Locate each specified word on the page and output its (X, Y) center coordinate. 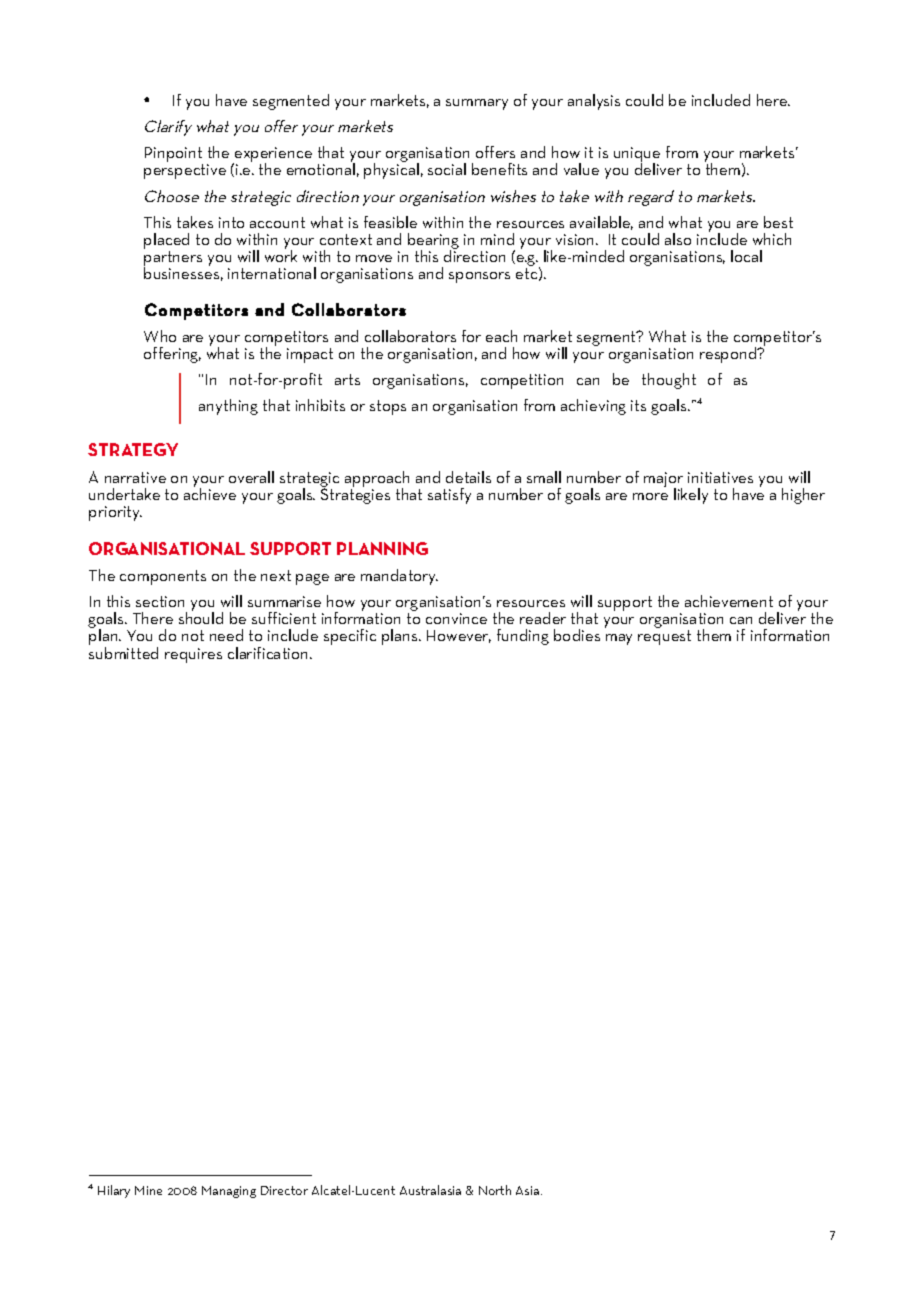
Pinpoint (174, 156)
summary (477, 104)
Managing (229, 1192)
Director (284, 1190)
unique (637, 156)
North (495, 1190)
